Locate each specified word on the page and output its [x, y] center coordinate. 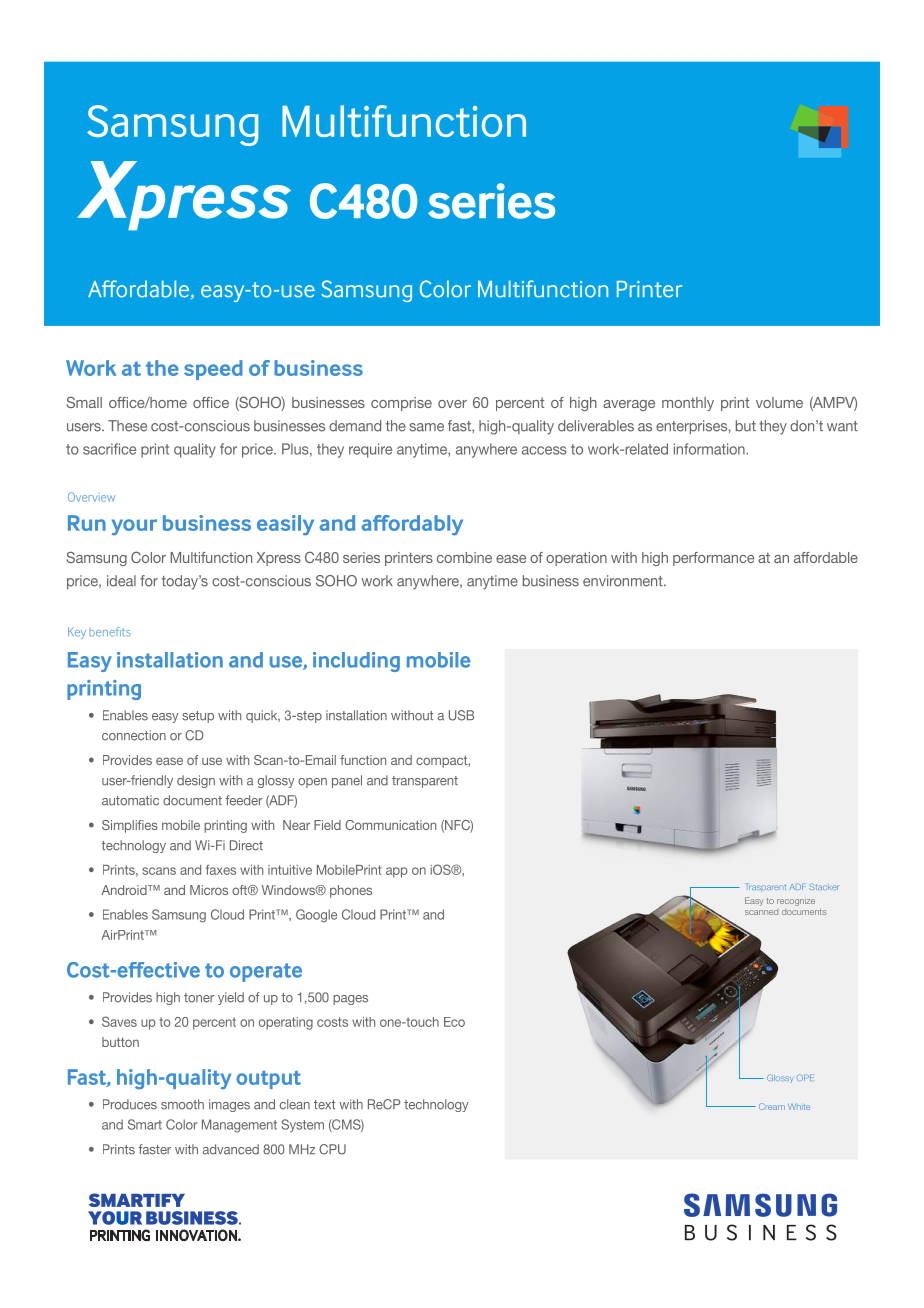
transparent [425, 782]
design [196, 781]
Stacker [823, 886]
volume [779, 402]
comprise [401, 404]
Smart [145, 1124]
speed [213, 370]
